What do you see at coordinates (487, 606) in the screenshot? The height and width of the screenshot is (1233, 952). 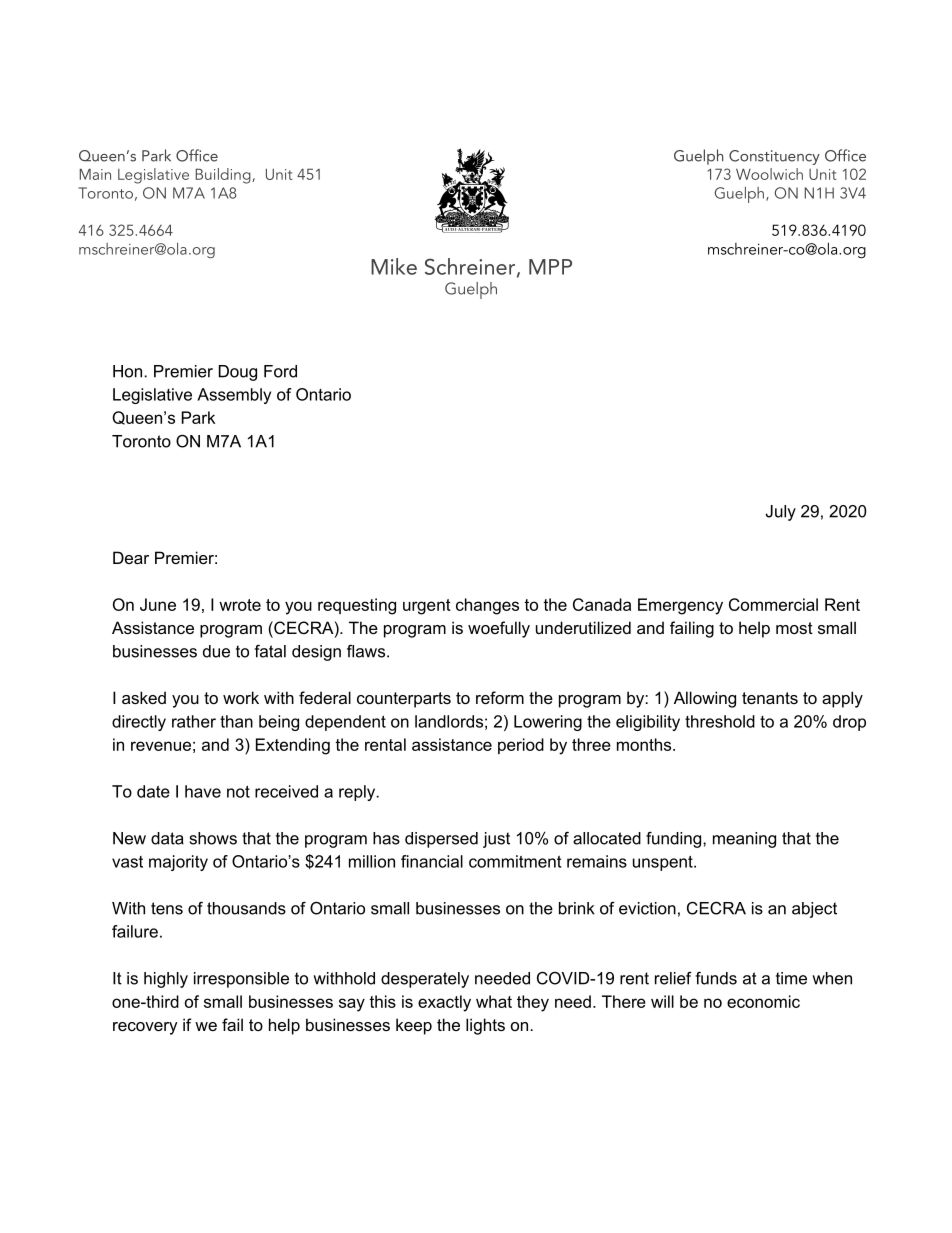 I see `changes` at bounding box center [487, 606].
